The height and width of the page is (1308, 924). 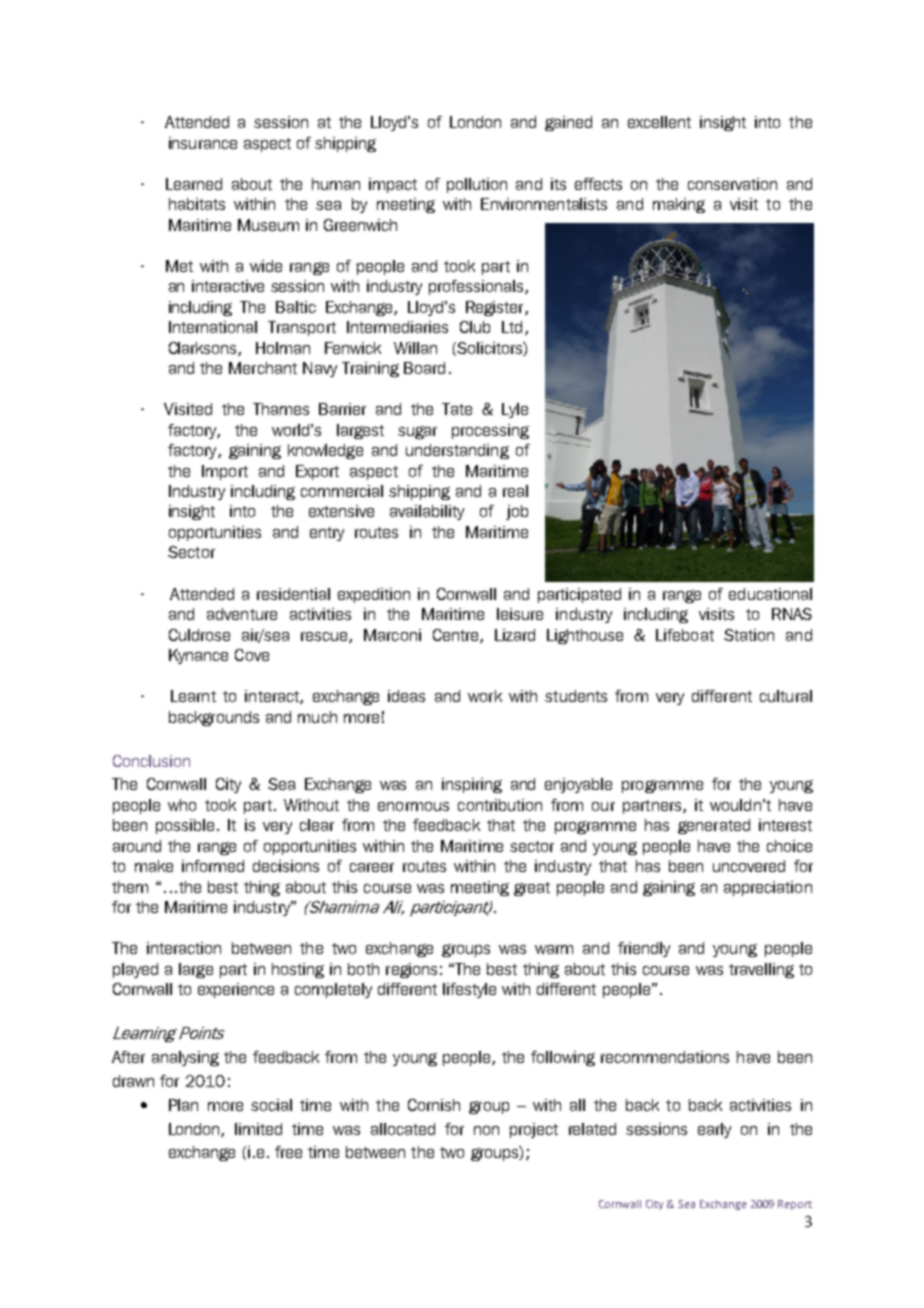 What do you see at coordinates (477, 185) in the page?
I see `pollution` at bounding box center [477, 185].
